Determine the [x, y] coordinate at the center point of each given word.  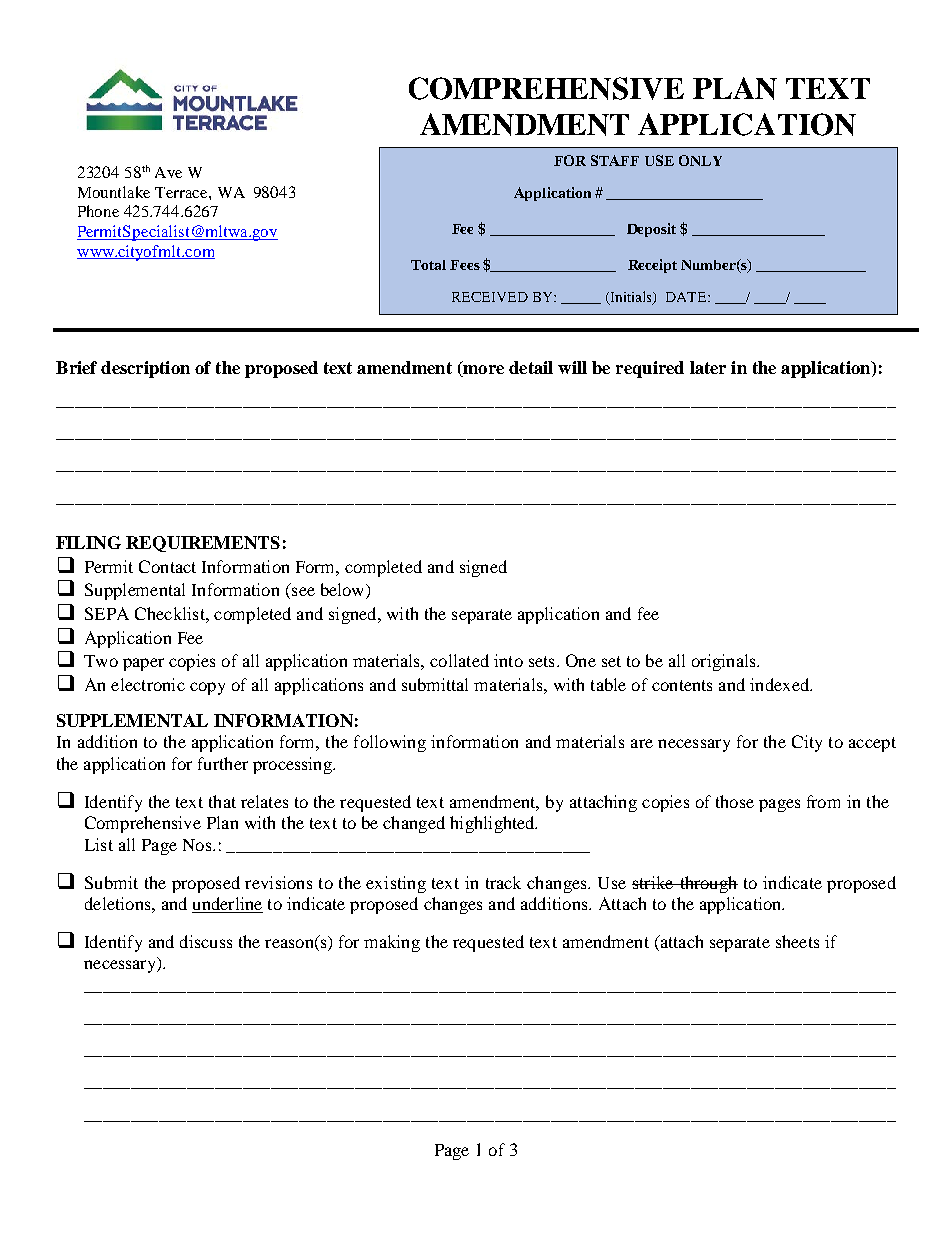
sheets [797, 941]
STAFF [615, 160]
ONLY [700, 160]
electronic [148, 684]
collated [459, 660]
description [145, 369]
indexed [781, 684]
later [708, 367]
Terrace [182, 192]
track [503, 882]
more [482, 371]
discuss [206, 941]
